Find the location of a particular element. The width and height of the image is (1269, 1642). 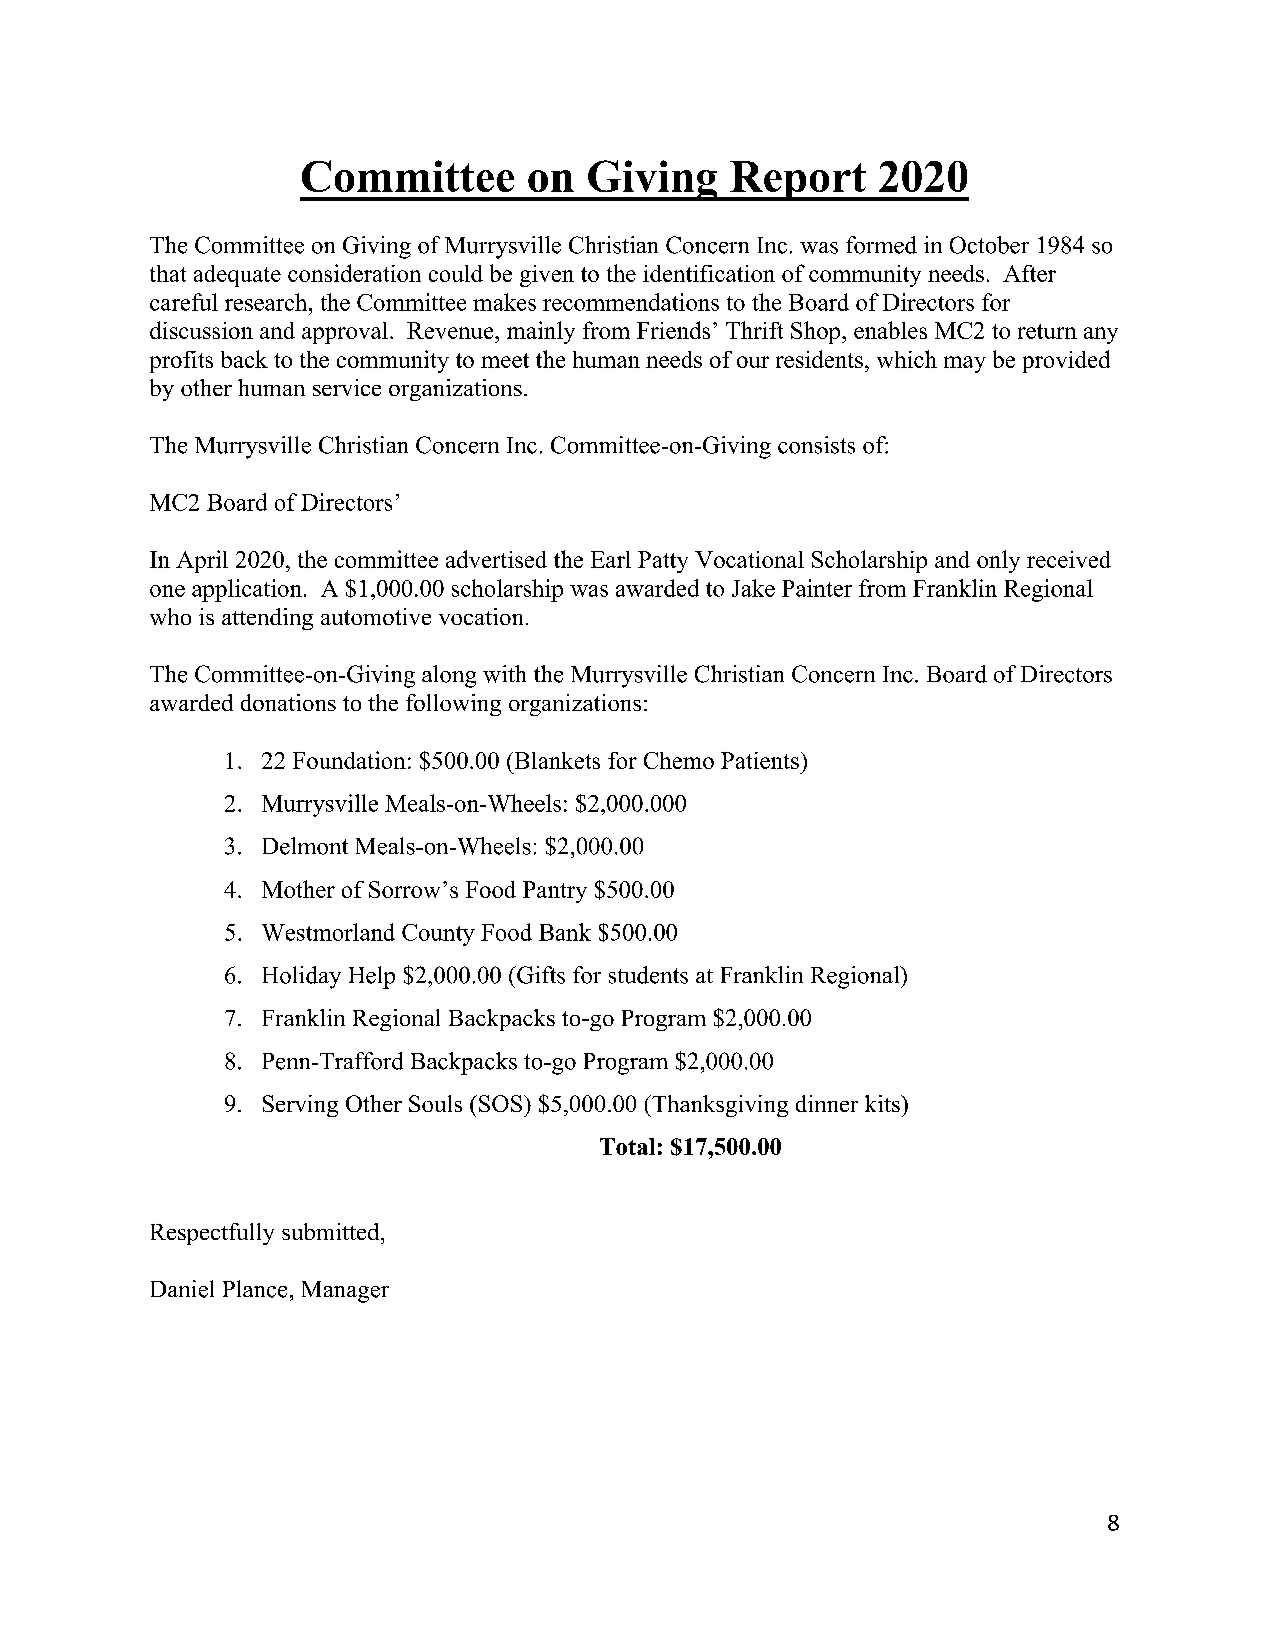

identification is located at coordinates (709, 273).
